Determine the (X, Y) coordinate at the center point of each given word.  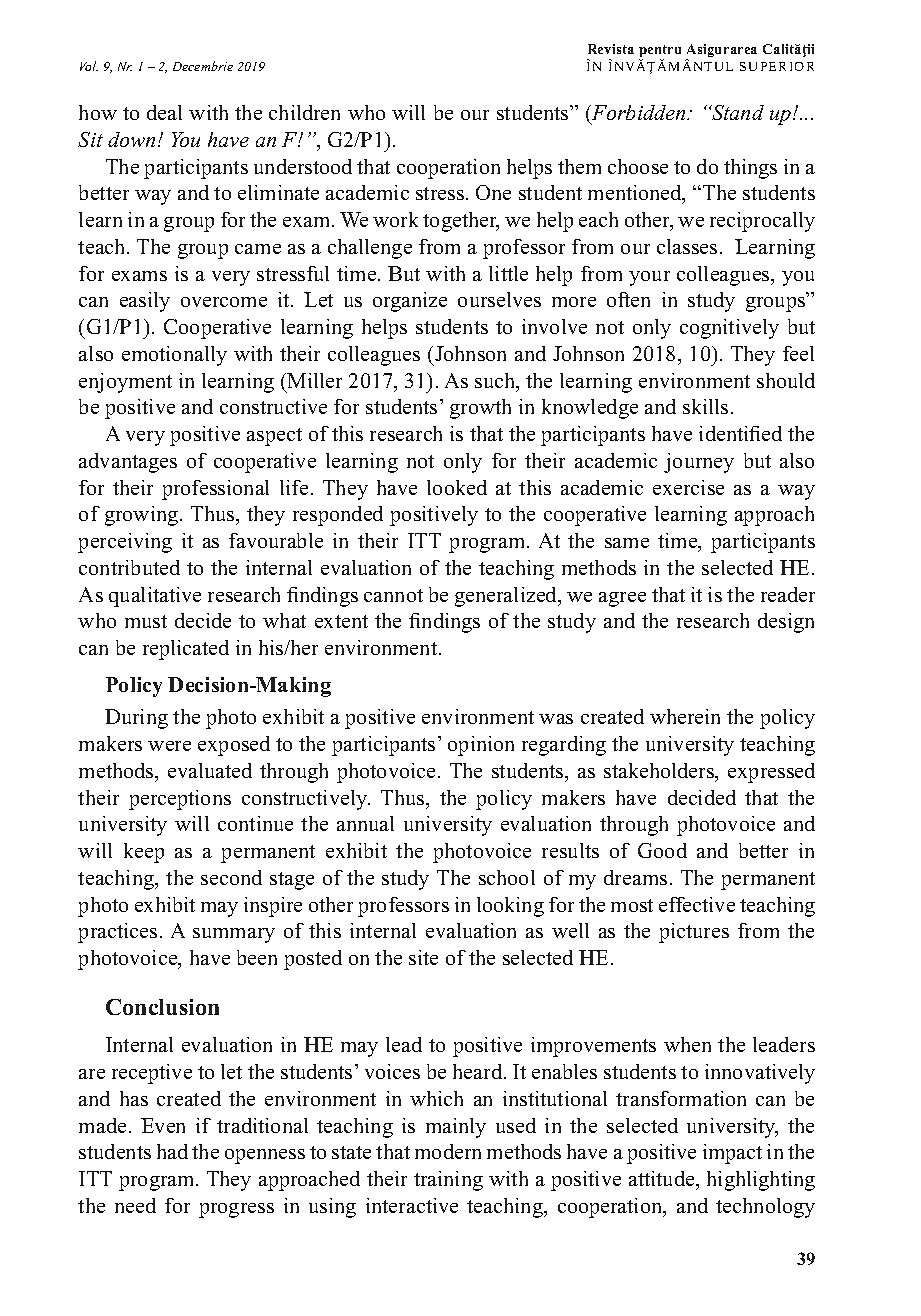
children (304, 112)
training (448, 1181)
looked (457, 487)
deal (164, 112)
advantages (128, 463)
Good (662, 850)
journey (699, 463)
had (172, 1151)
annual (365, 823)
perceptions (180, 800)
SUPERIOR (777, 66)
